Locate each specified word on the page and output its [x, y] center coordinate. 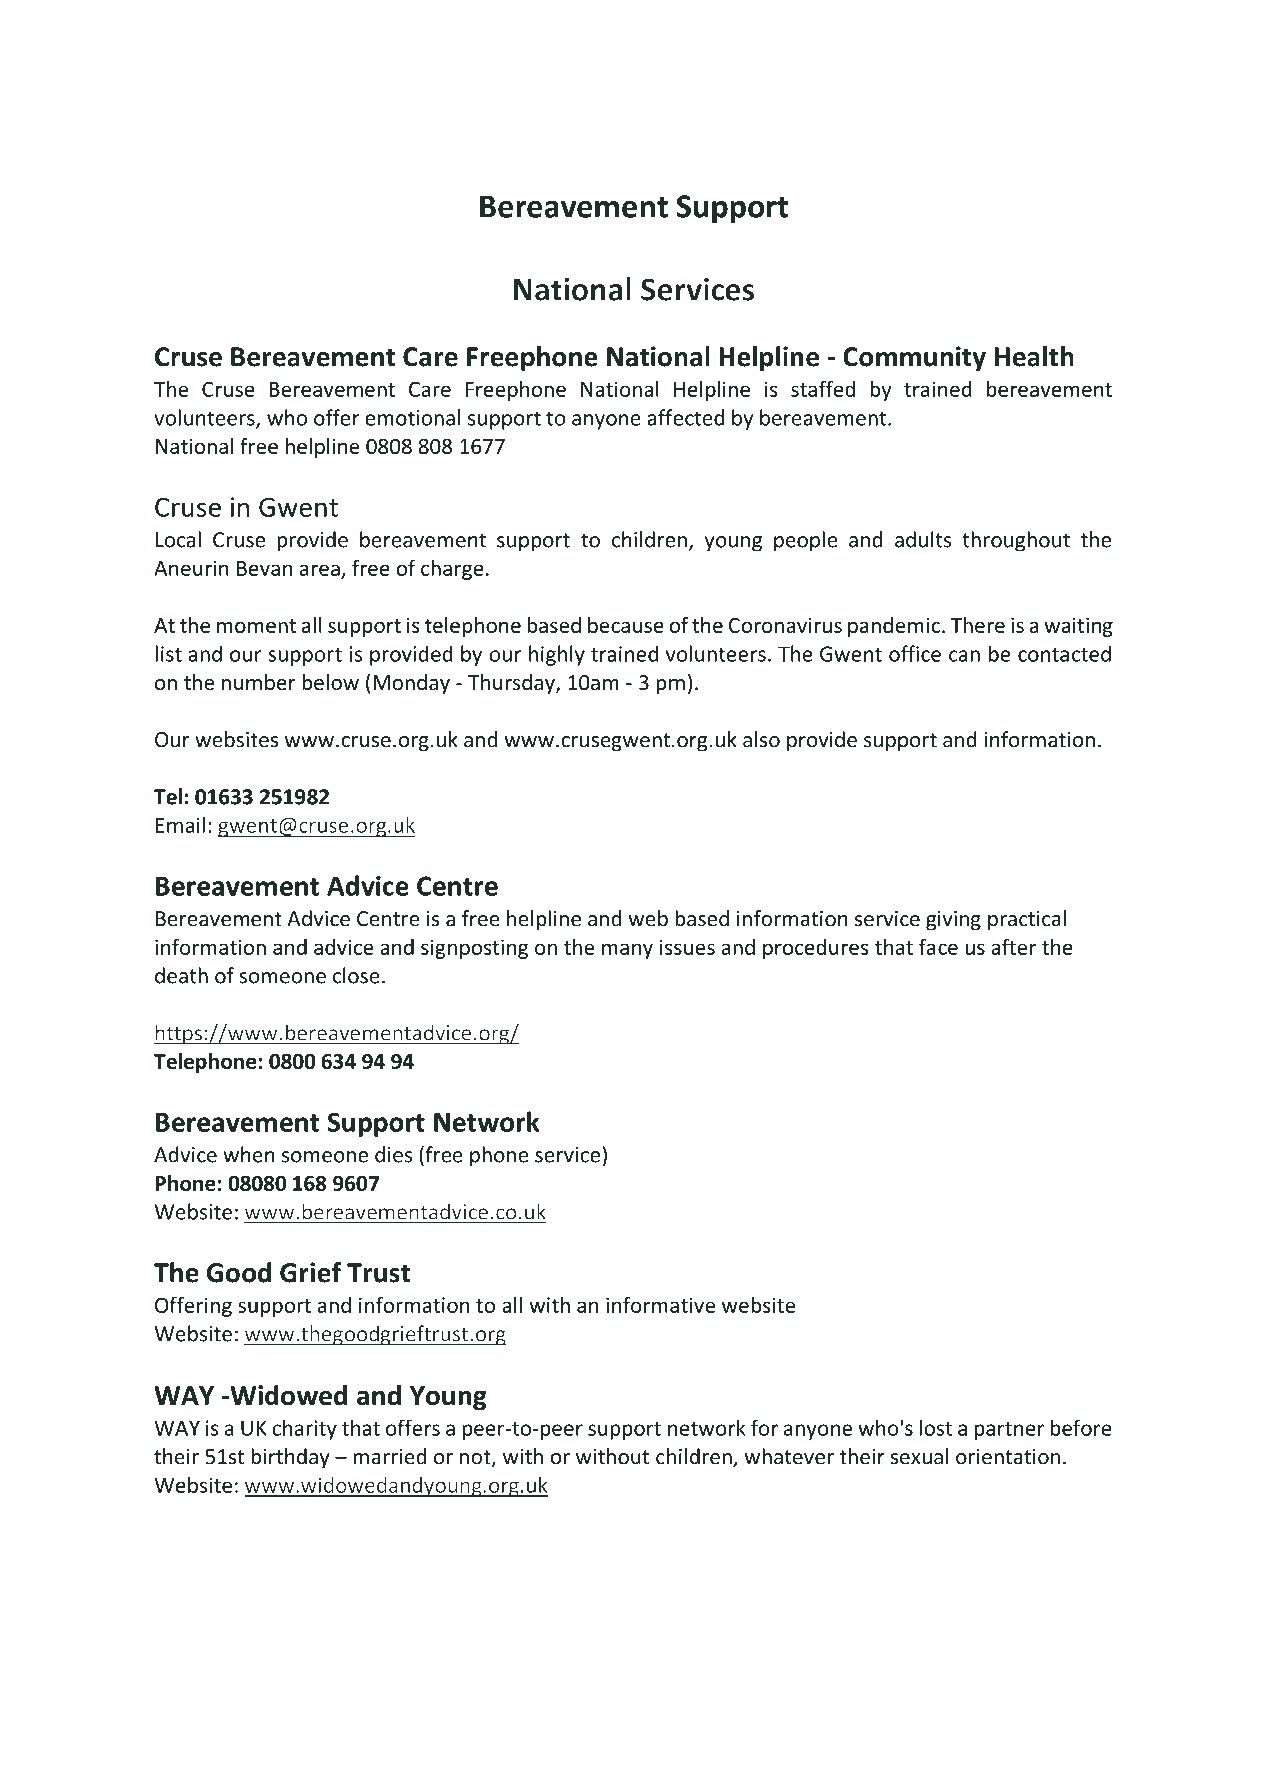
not [476, 1458]
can [964, 656]
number [259, 682]
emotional [412, 417]
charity [304, 1429]
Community [914, 359]
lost [935, 1427]
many [627, 951]
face [938, 946]
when [249, 1154]
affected [685, 417]
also [761, 739]
